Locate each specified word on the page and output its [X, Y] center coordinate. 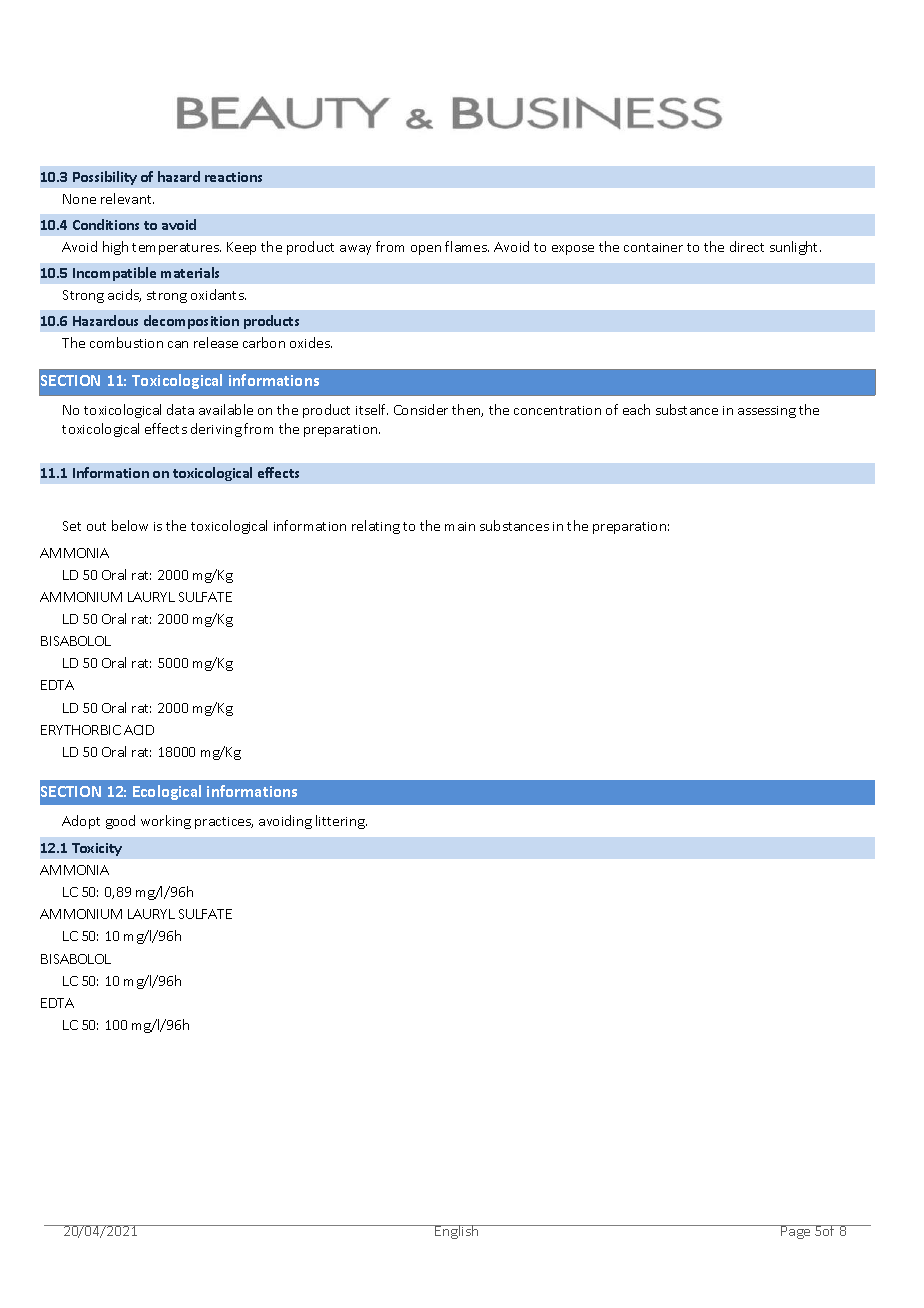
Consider [421, 409]
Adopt [81, 822]
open [426, 250]
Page [796, 1232]
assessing [767, 412]
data [180, 409]
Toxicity [97, 849]
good [120, 822]
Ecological [167, 792]
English [457, 1232]
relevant [127, 198]
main [460, 526]
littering [341, 822]
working [166, 822]
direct [747, 246]
